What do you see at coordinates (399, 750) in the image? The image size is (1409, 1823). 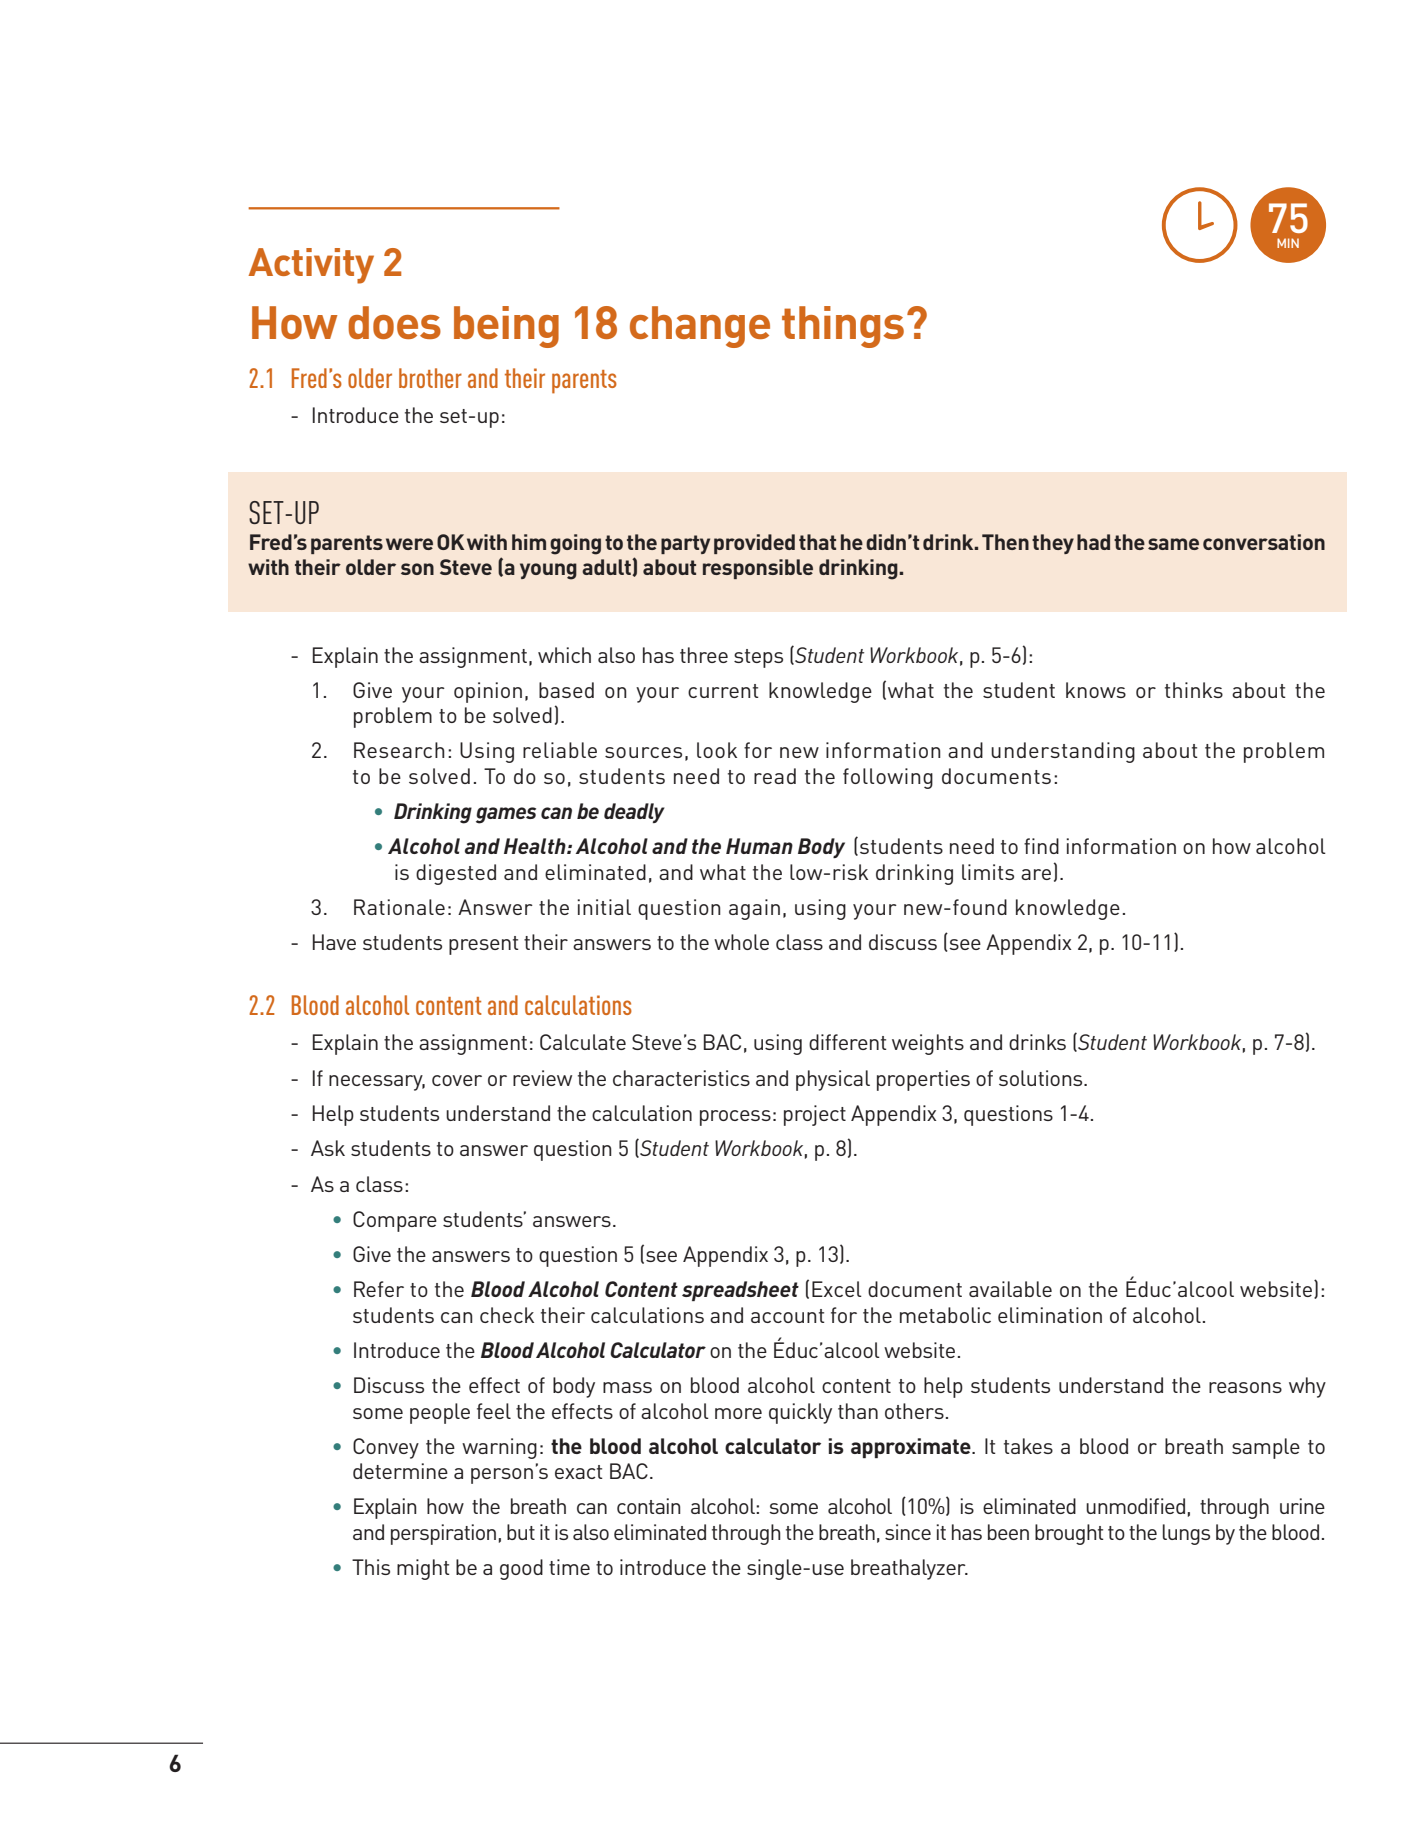 I see `Research` at bounding box center [399, 750].
